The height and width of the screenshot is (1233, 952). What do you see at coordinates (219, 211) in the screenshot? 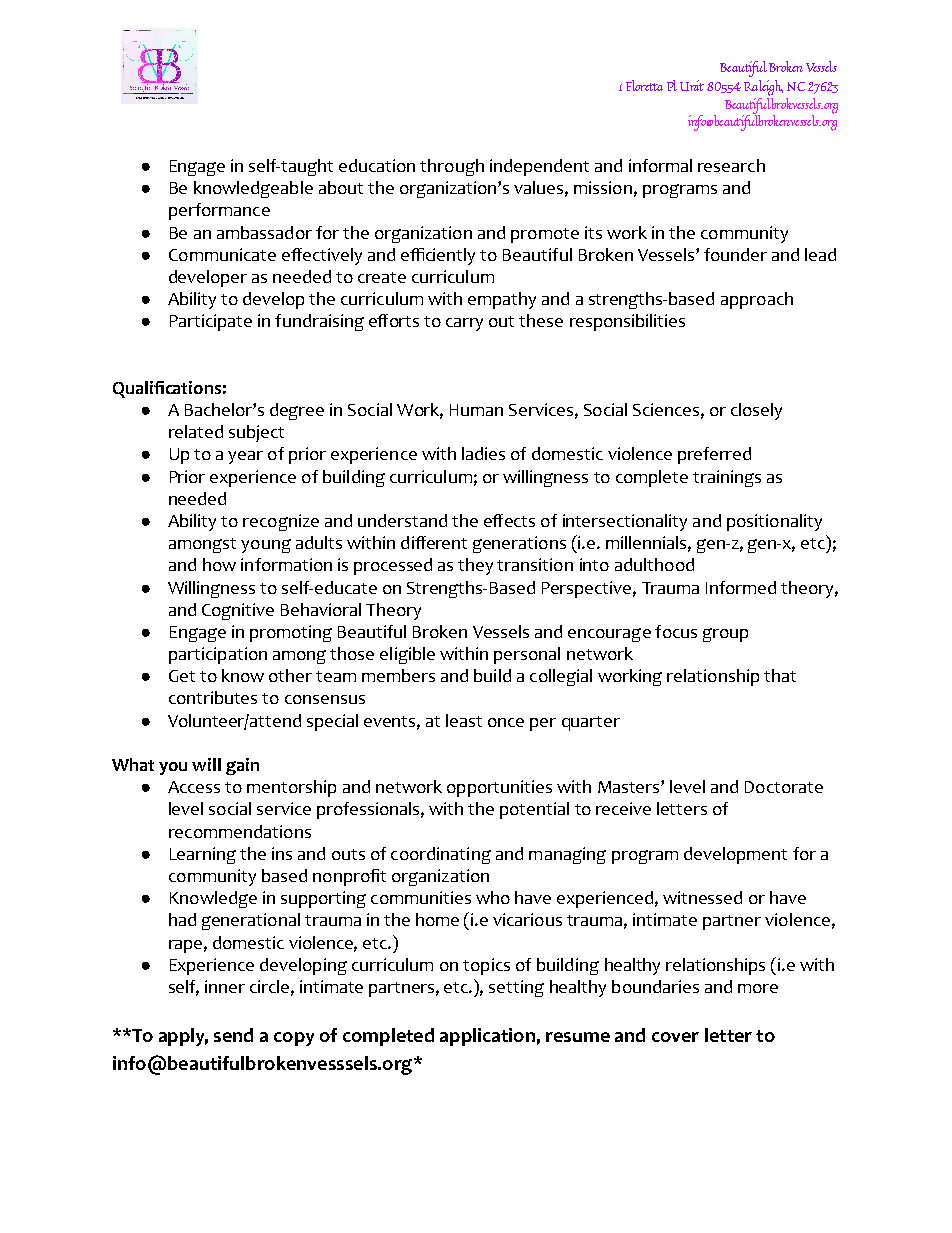
I see `performance` at bounding box center [219, 211].
